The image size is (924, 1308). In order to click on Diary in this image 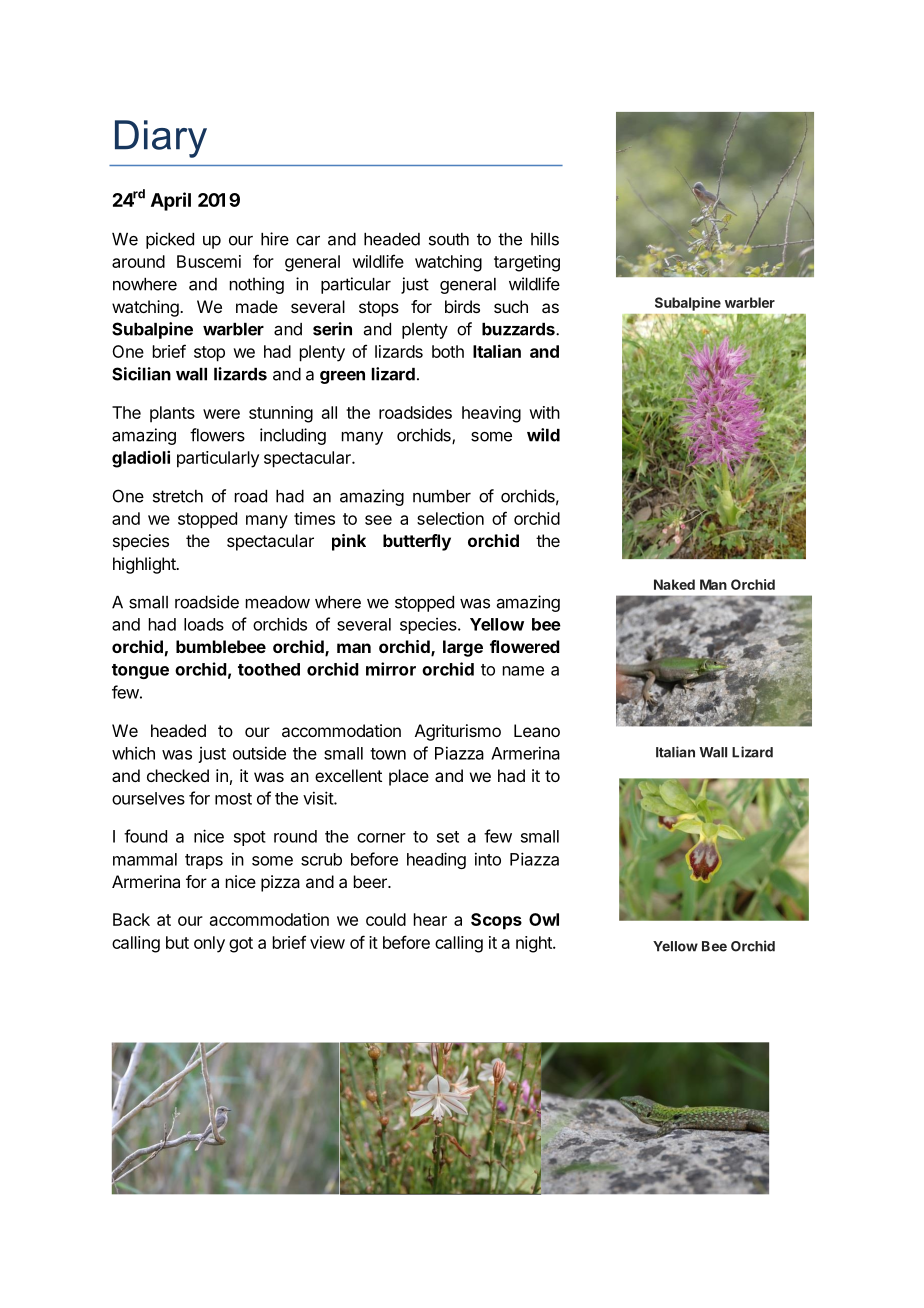, I will do `click(161, 139)`.
